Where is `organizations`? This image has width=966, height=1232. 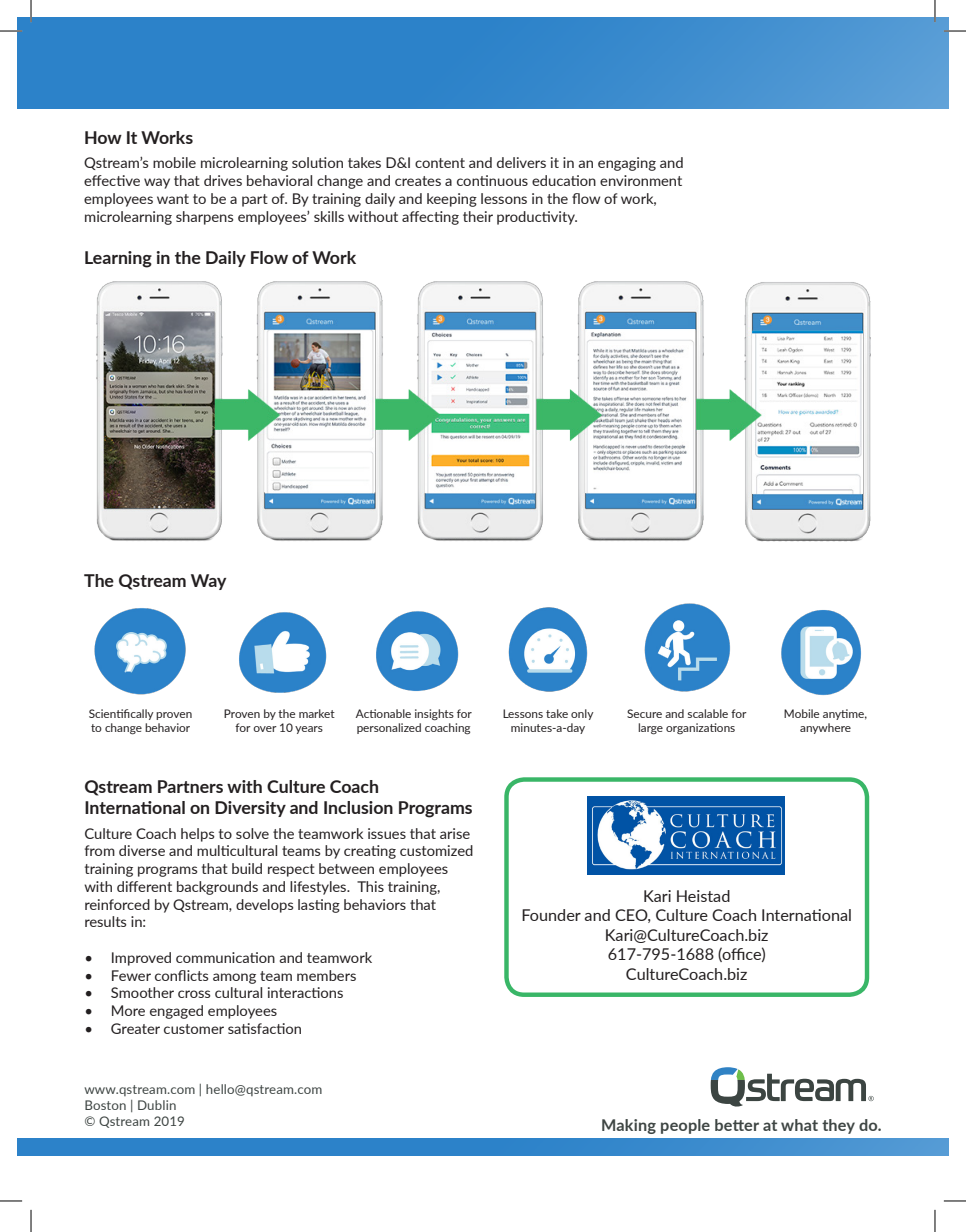 organizations is located at coordinates (700, 728).
